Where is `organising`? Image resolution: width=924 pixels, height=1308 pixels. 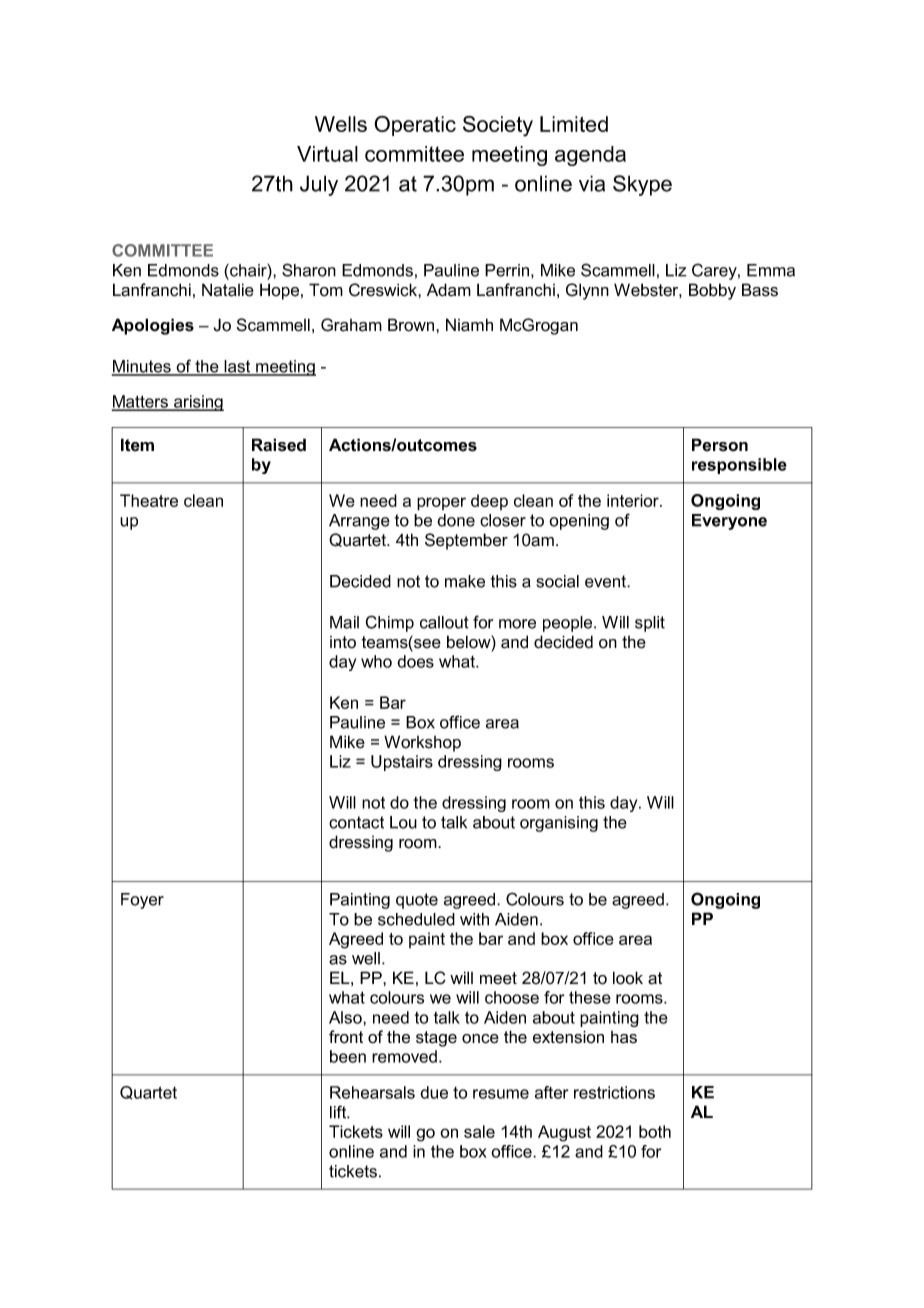 organising is located at coordinates (559, 824).
